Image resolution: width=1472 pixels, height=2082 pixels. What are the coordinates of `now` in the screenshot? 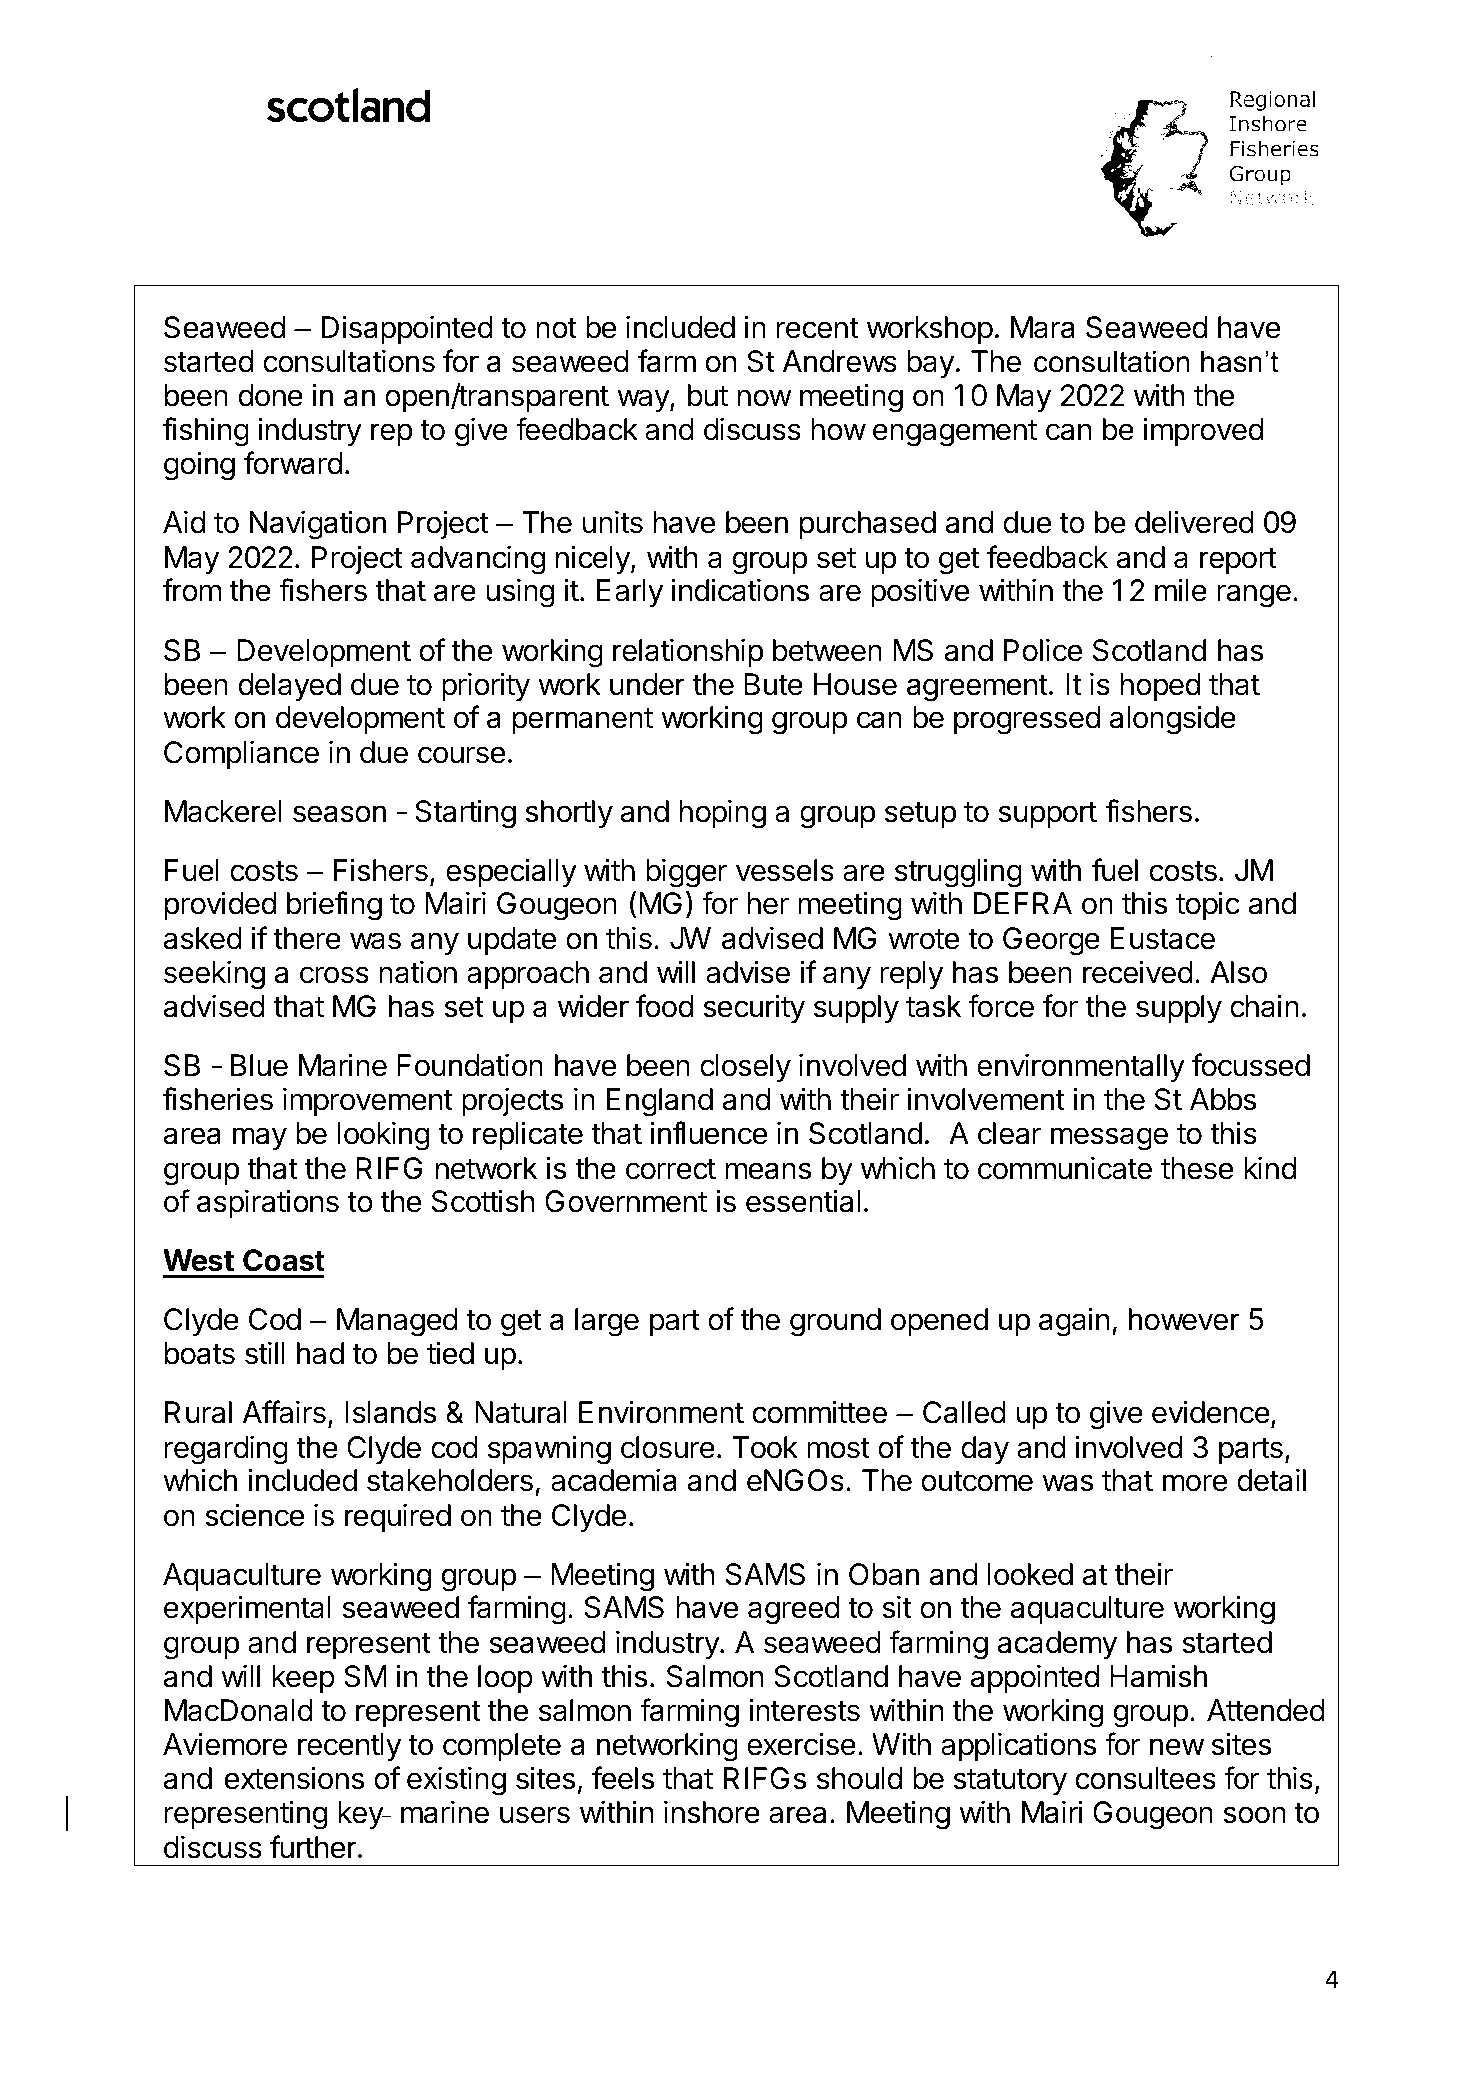 It's located at (764, 398).
